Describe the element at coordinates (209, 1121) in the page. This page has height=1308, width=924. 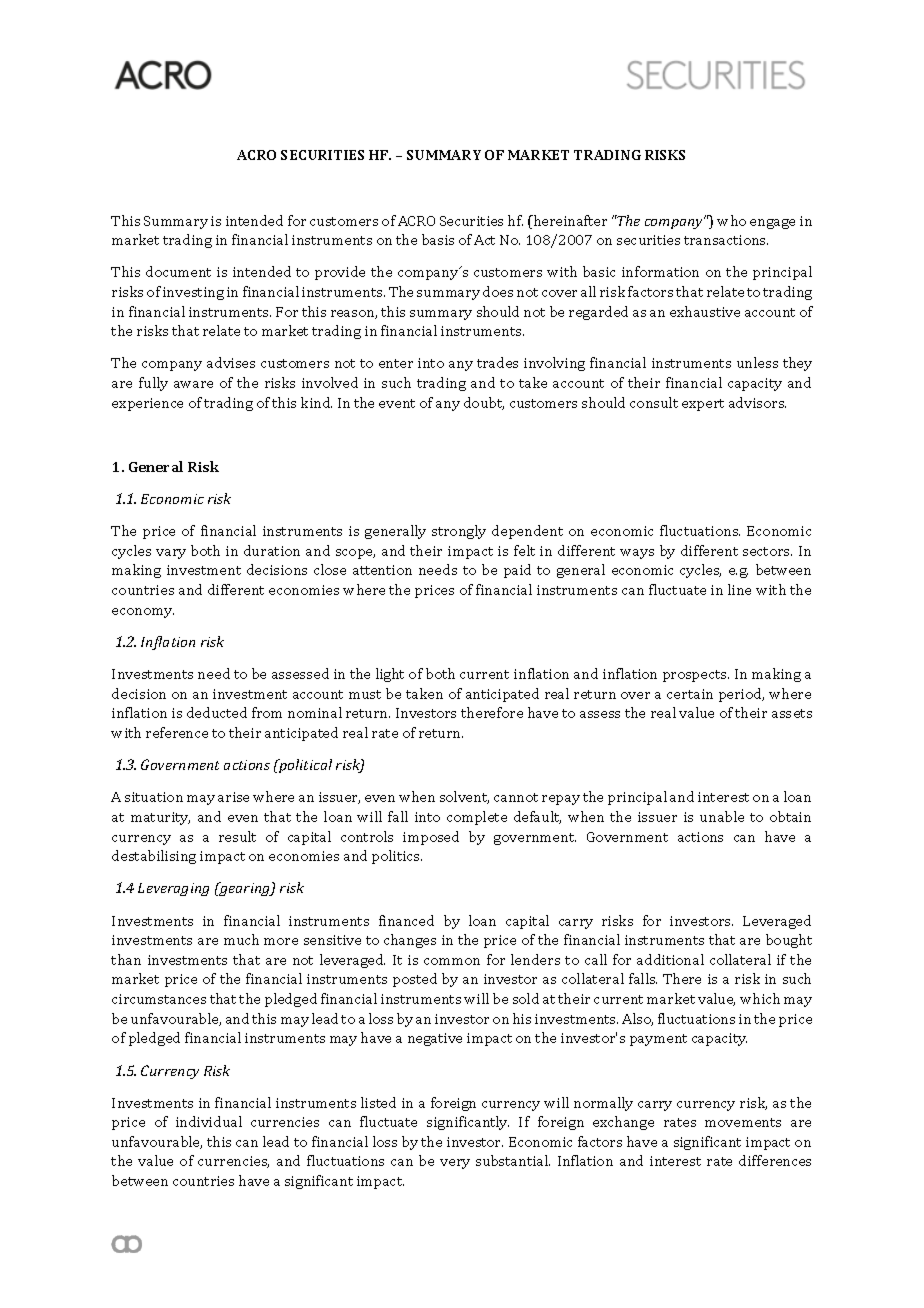
I see `individual` at that location.
